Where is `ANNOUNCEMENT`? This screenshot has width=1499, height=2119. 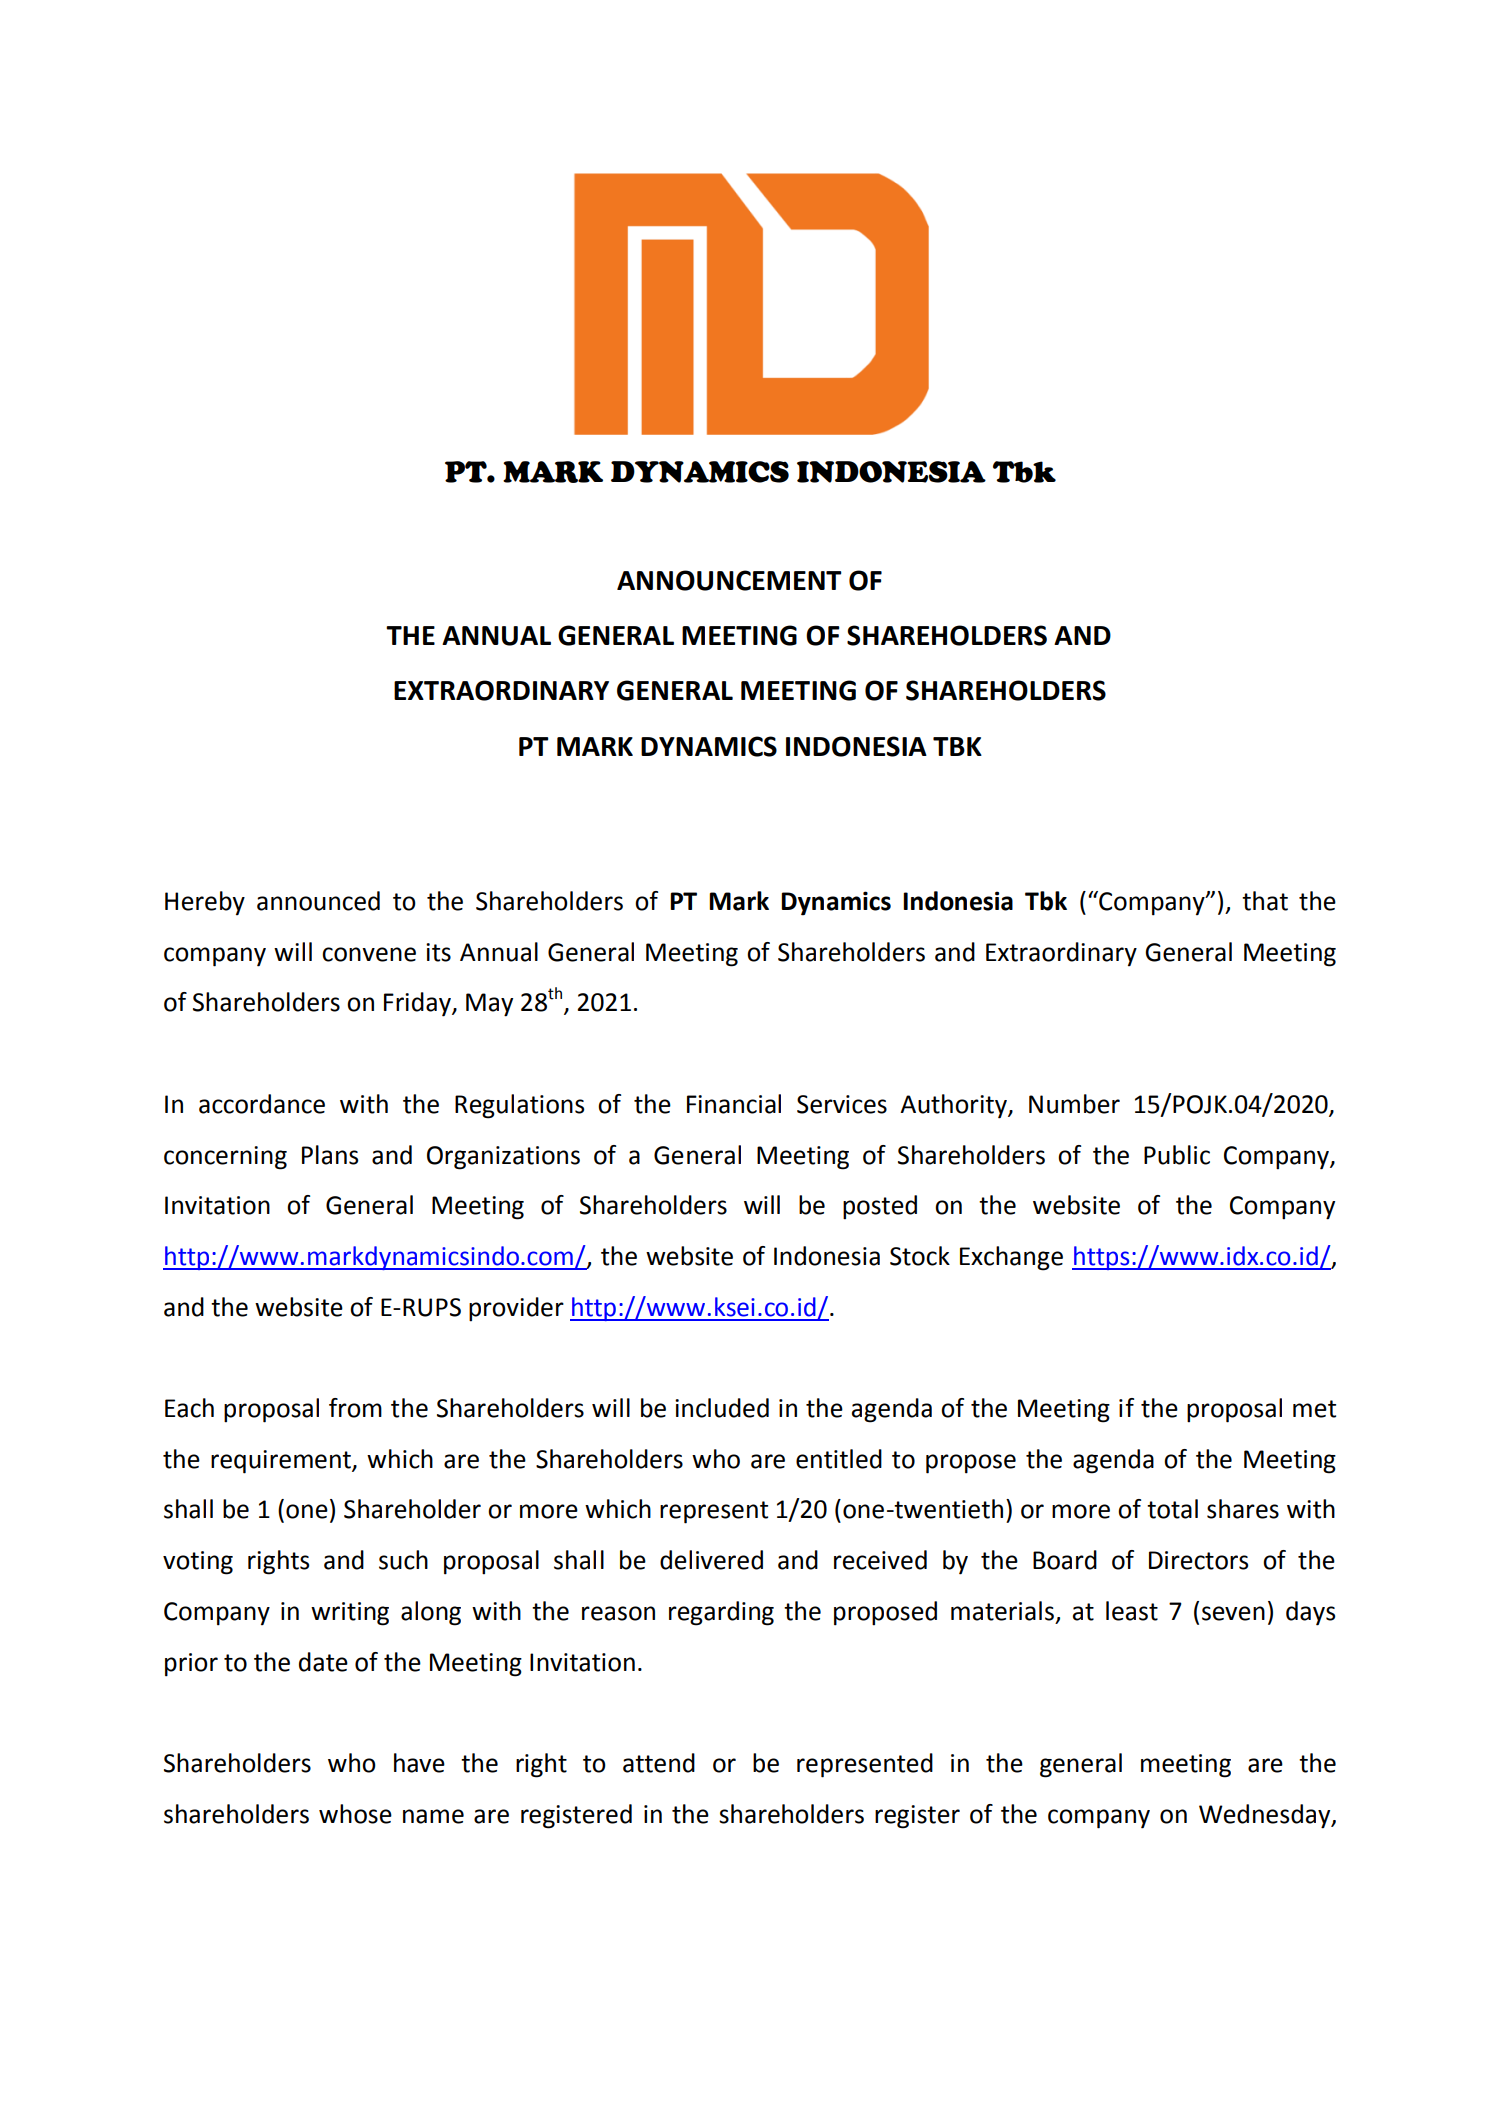 ANNOUNCEMENT is located at coordinates (729, 580).
